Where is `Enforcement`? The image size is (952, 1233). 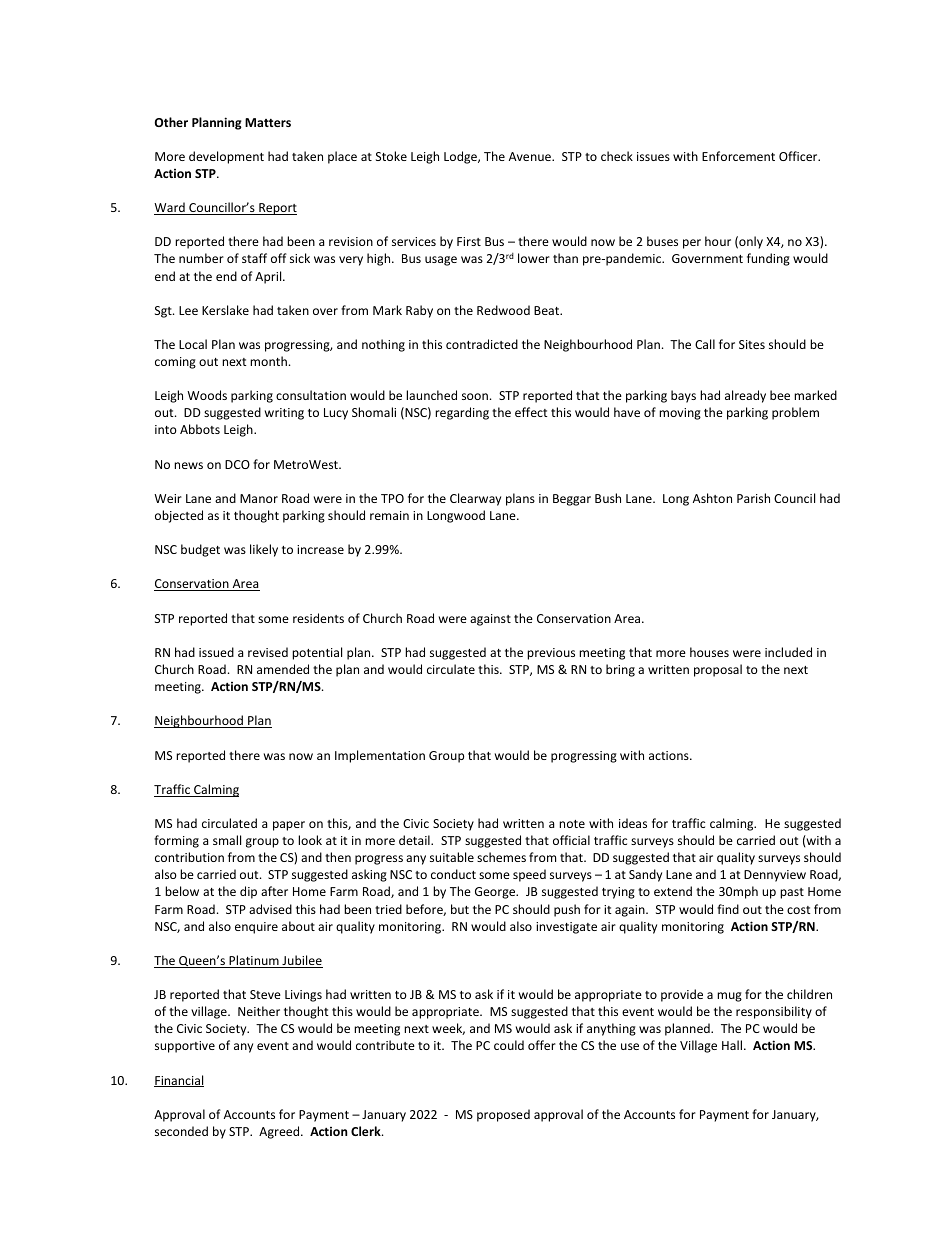 Enforcement is located at coordinates (738, 156).
